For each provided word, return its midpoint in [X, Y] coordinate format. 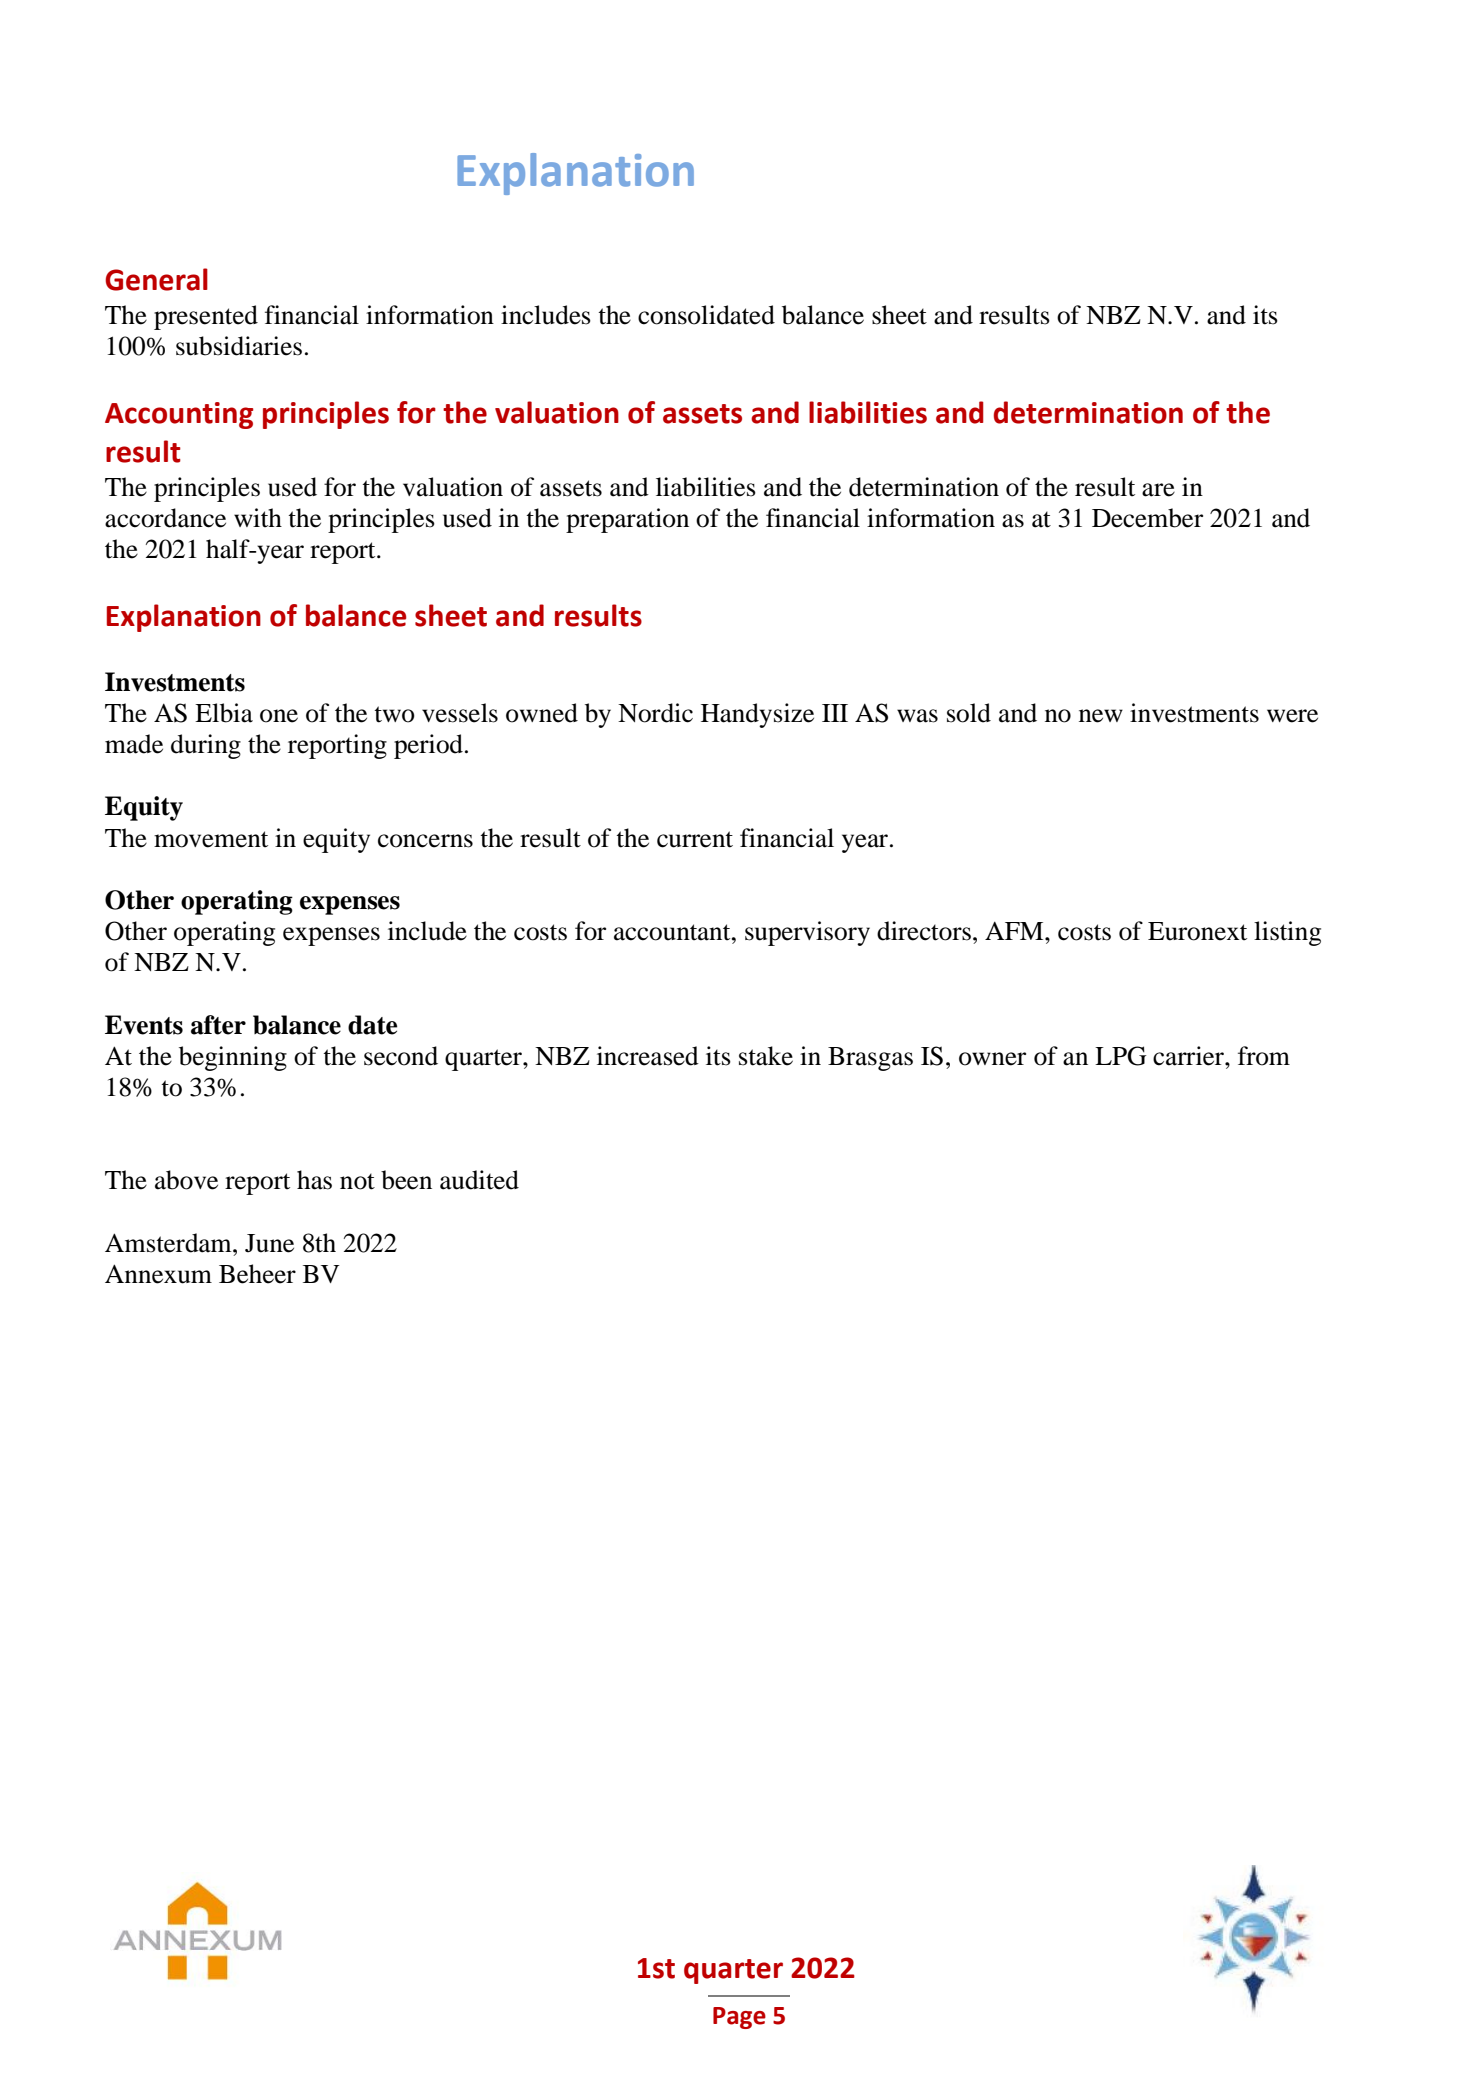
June [269, 1243]
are [1158, 490]
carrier [1189, 1056]
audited [479, 1180]
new [1101, 716]
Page [739, 2018]
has [314, 1180]
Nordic [655, 713]
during [206, 746]
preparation [627, 520]
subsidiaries [239, 346]
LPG [1120, 1056]
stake [766, 1056]
